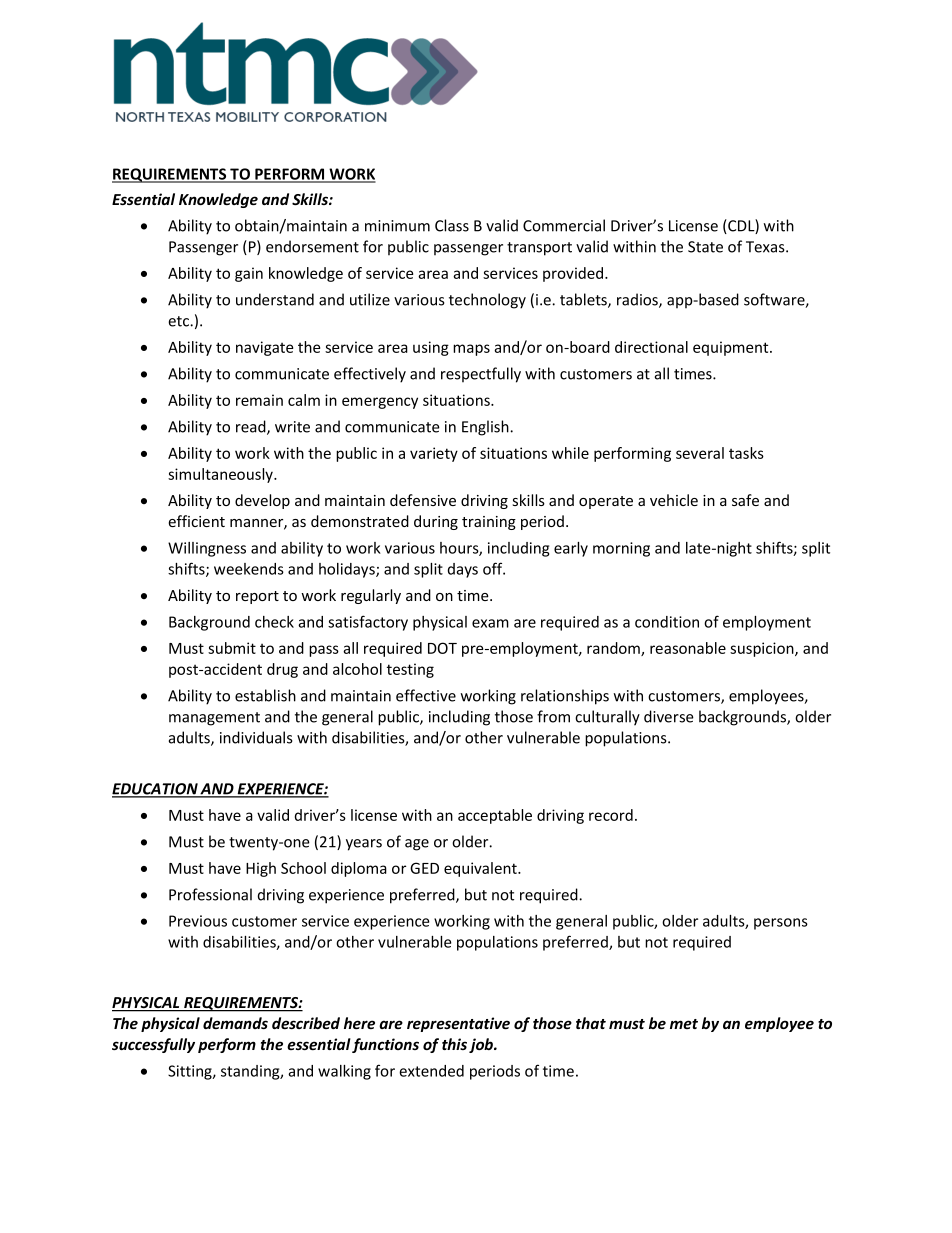 The image size is (952, 1233). I want to click on this, so click(454, 1044).
